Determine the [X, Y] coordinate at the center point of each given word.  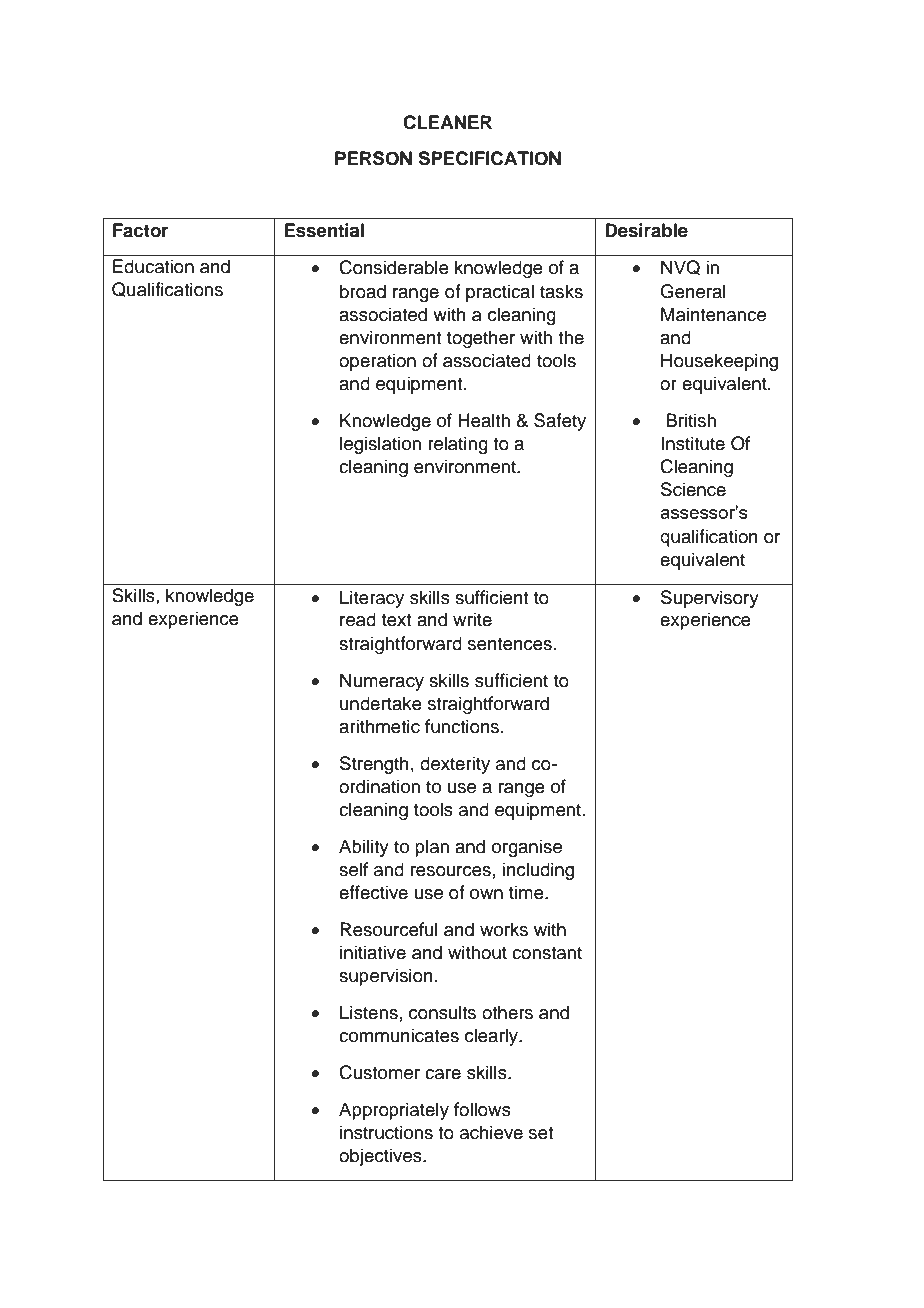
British [691, 420]
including [538, 871]
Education [153, 266]
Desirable [646, 230]
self [353, 869]
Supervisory [710, 599]
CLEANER [447, 122]
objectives [381, 1157]
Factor [141, 230]
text [396, 620]
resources [451, 871]
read [358, 619]
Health [484, 420]
